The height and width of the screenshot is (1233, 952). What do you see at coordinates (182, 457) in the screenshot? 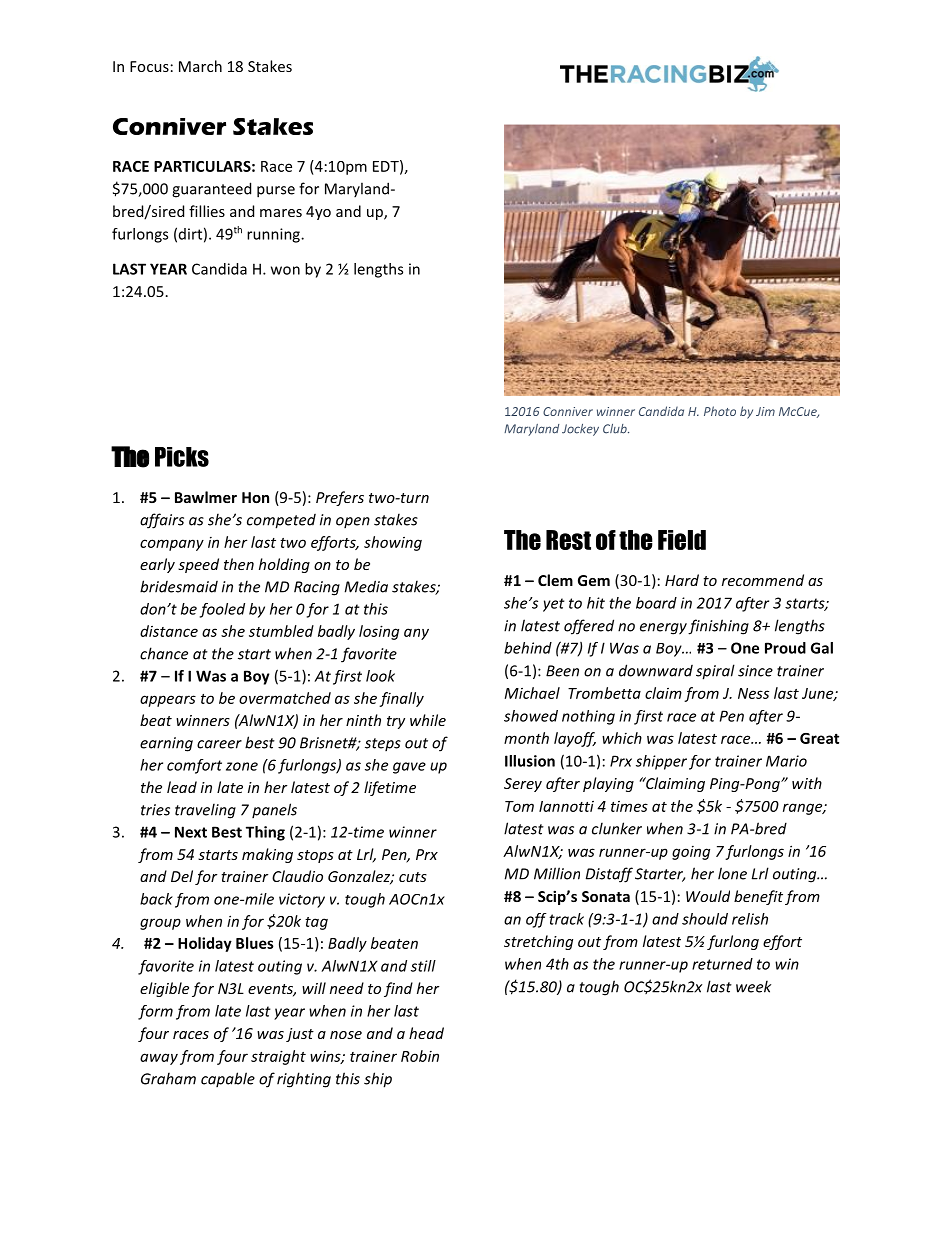
I see `Picks` at bounding box center [182, 457].
